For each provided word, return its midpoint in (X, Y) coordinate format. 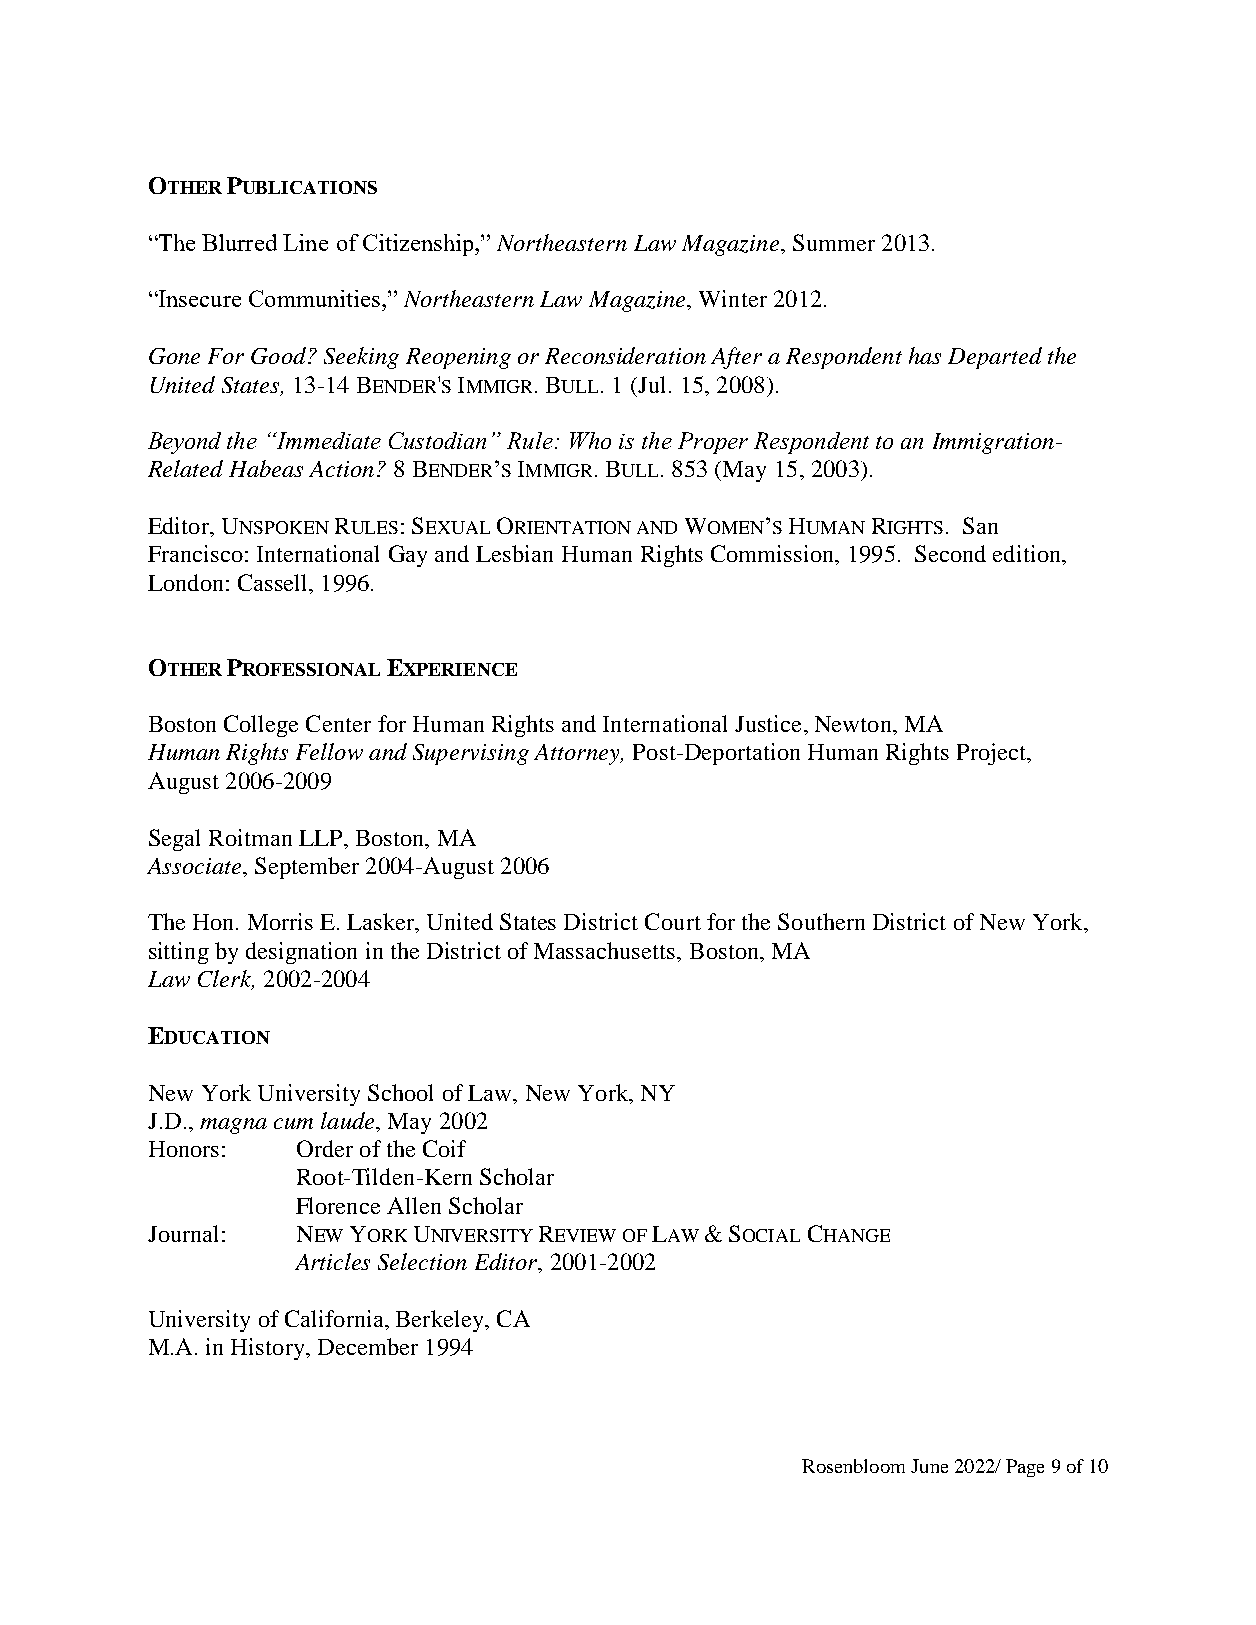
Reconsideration (625, 355)
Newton (854, 724)
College (261, 726)
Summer (834, 242)
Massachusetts (606, 950)
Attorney (578, 754)
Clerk (226, 980)
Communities (314, 298)
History (269, 1349)
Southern (821, 921)
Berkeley (441, 1321)
